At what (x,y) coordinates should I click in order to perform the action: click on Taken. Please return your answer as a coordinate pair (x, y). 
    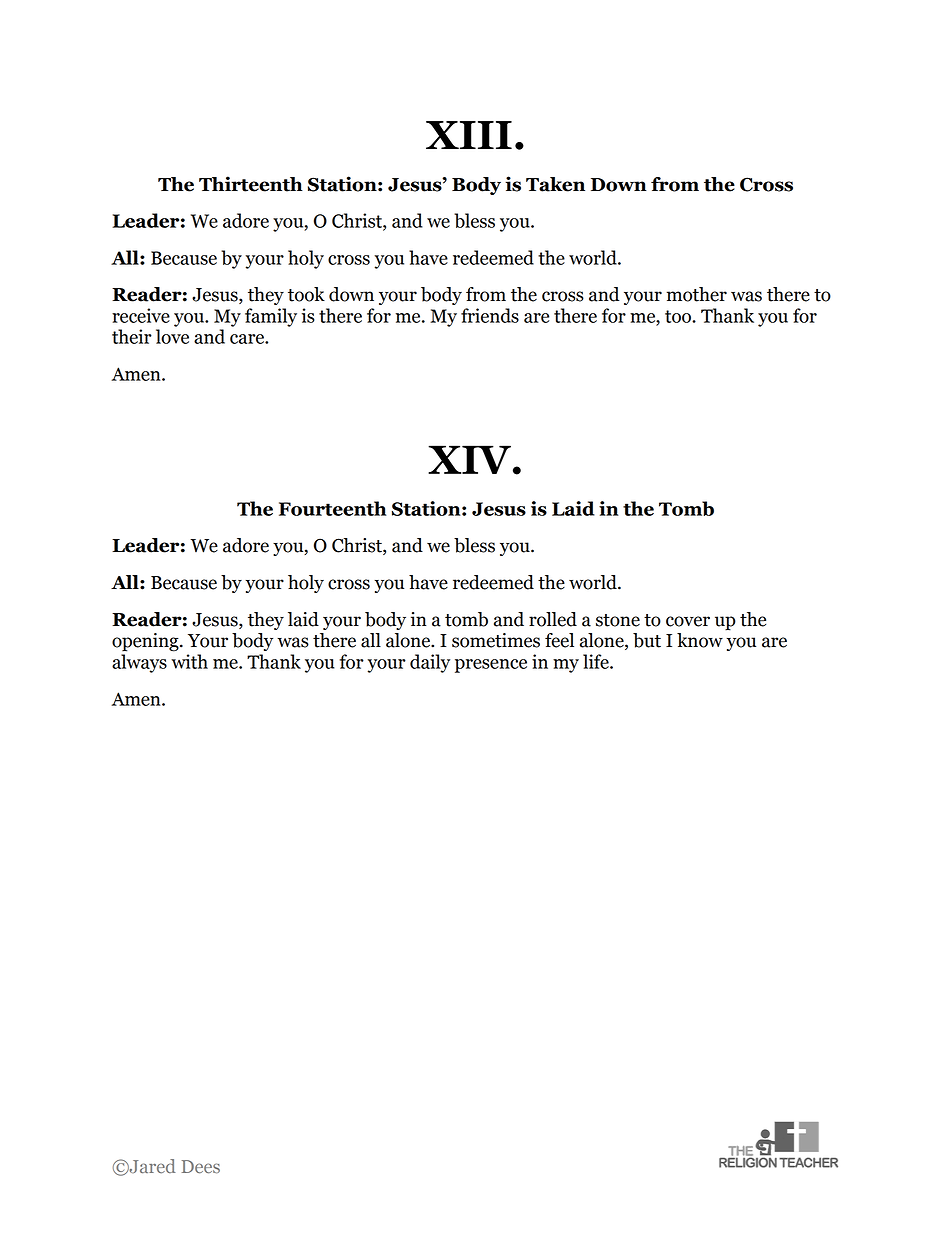
    Looking at the image, I should click on (555, 184).
